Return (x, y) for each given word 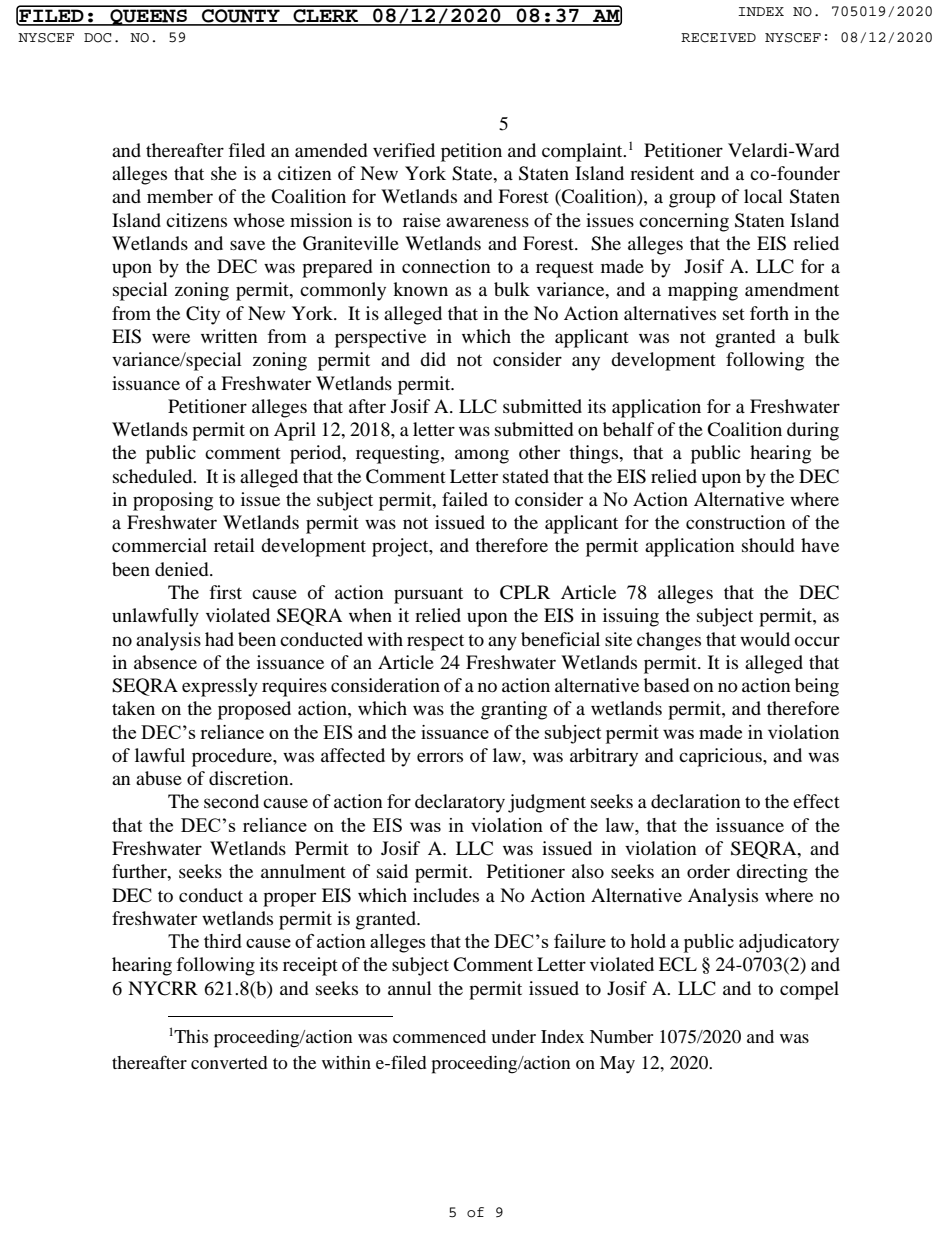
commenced (439, 1036)
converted (229, 1062)
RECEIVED (718, 38)
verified (404, 150)
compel (809, 990)
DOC (97, 38)
